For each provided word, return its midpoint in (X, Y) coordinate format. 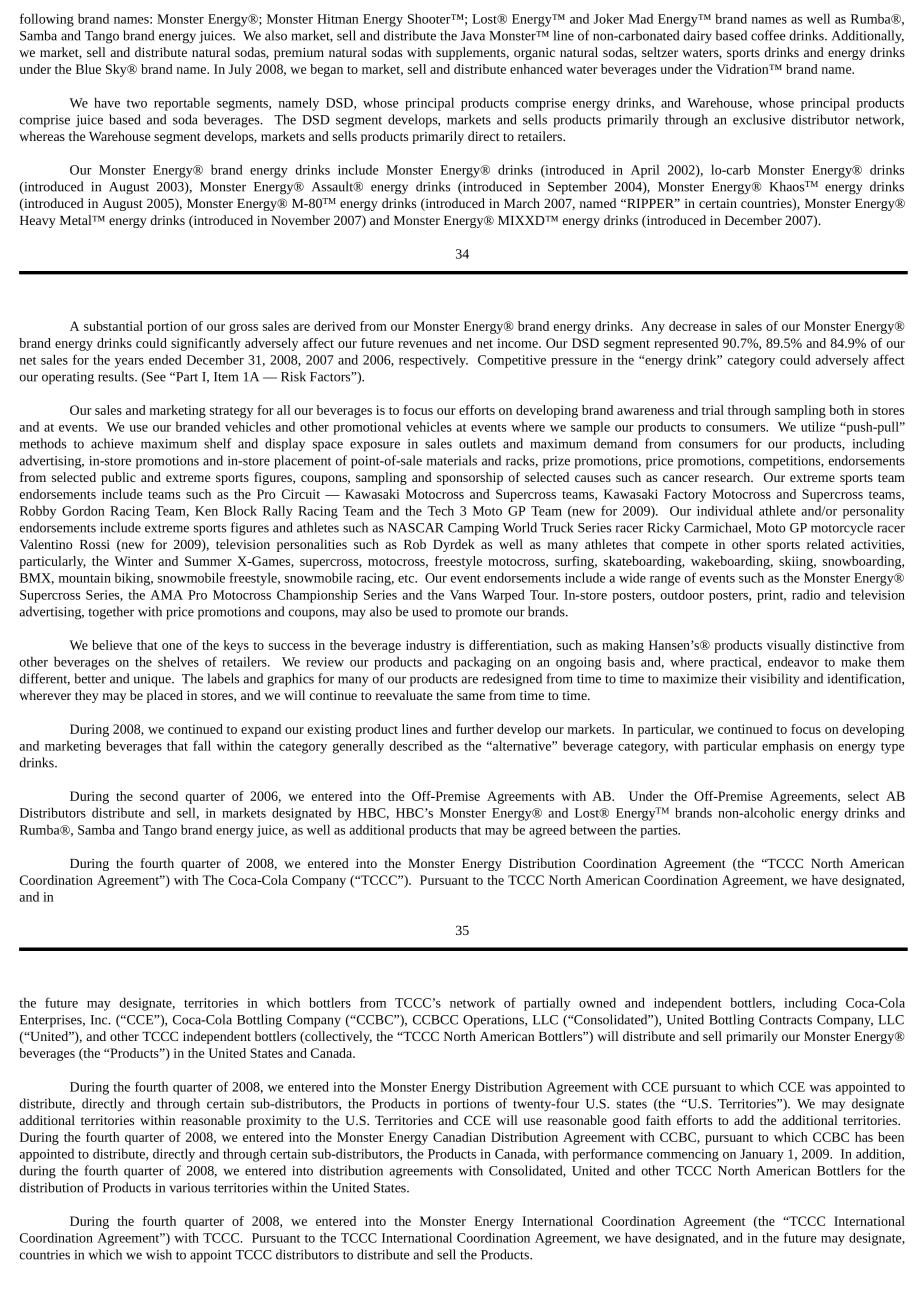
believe (112, 645)
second (159, 796)
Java (473, 36)
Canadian (459, 1137)
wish (159, 1254)
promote (479, 614)
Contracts (785, 1020)
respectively (433, 361)
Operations (494, 1021)
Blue (88, 69)
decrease (692, 326)
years (129, 363)
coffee (768, 35)
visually (789, 646)
